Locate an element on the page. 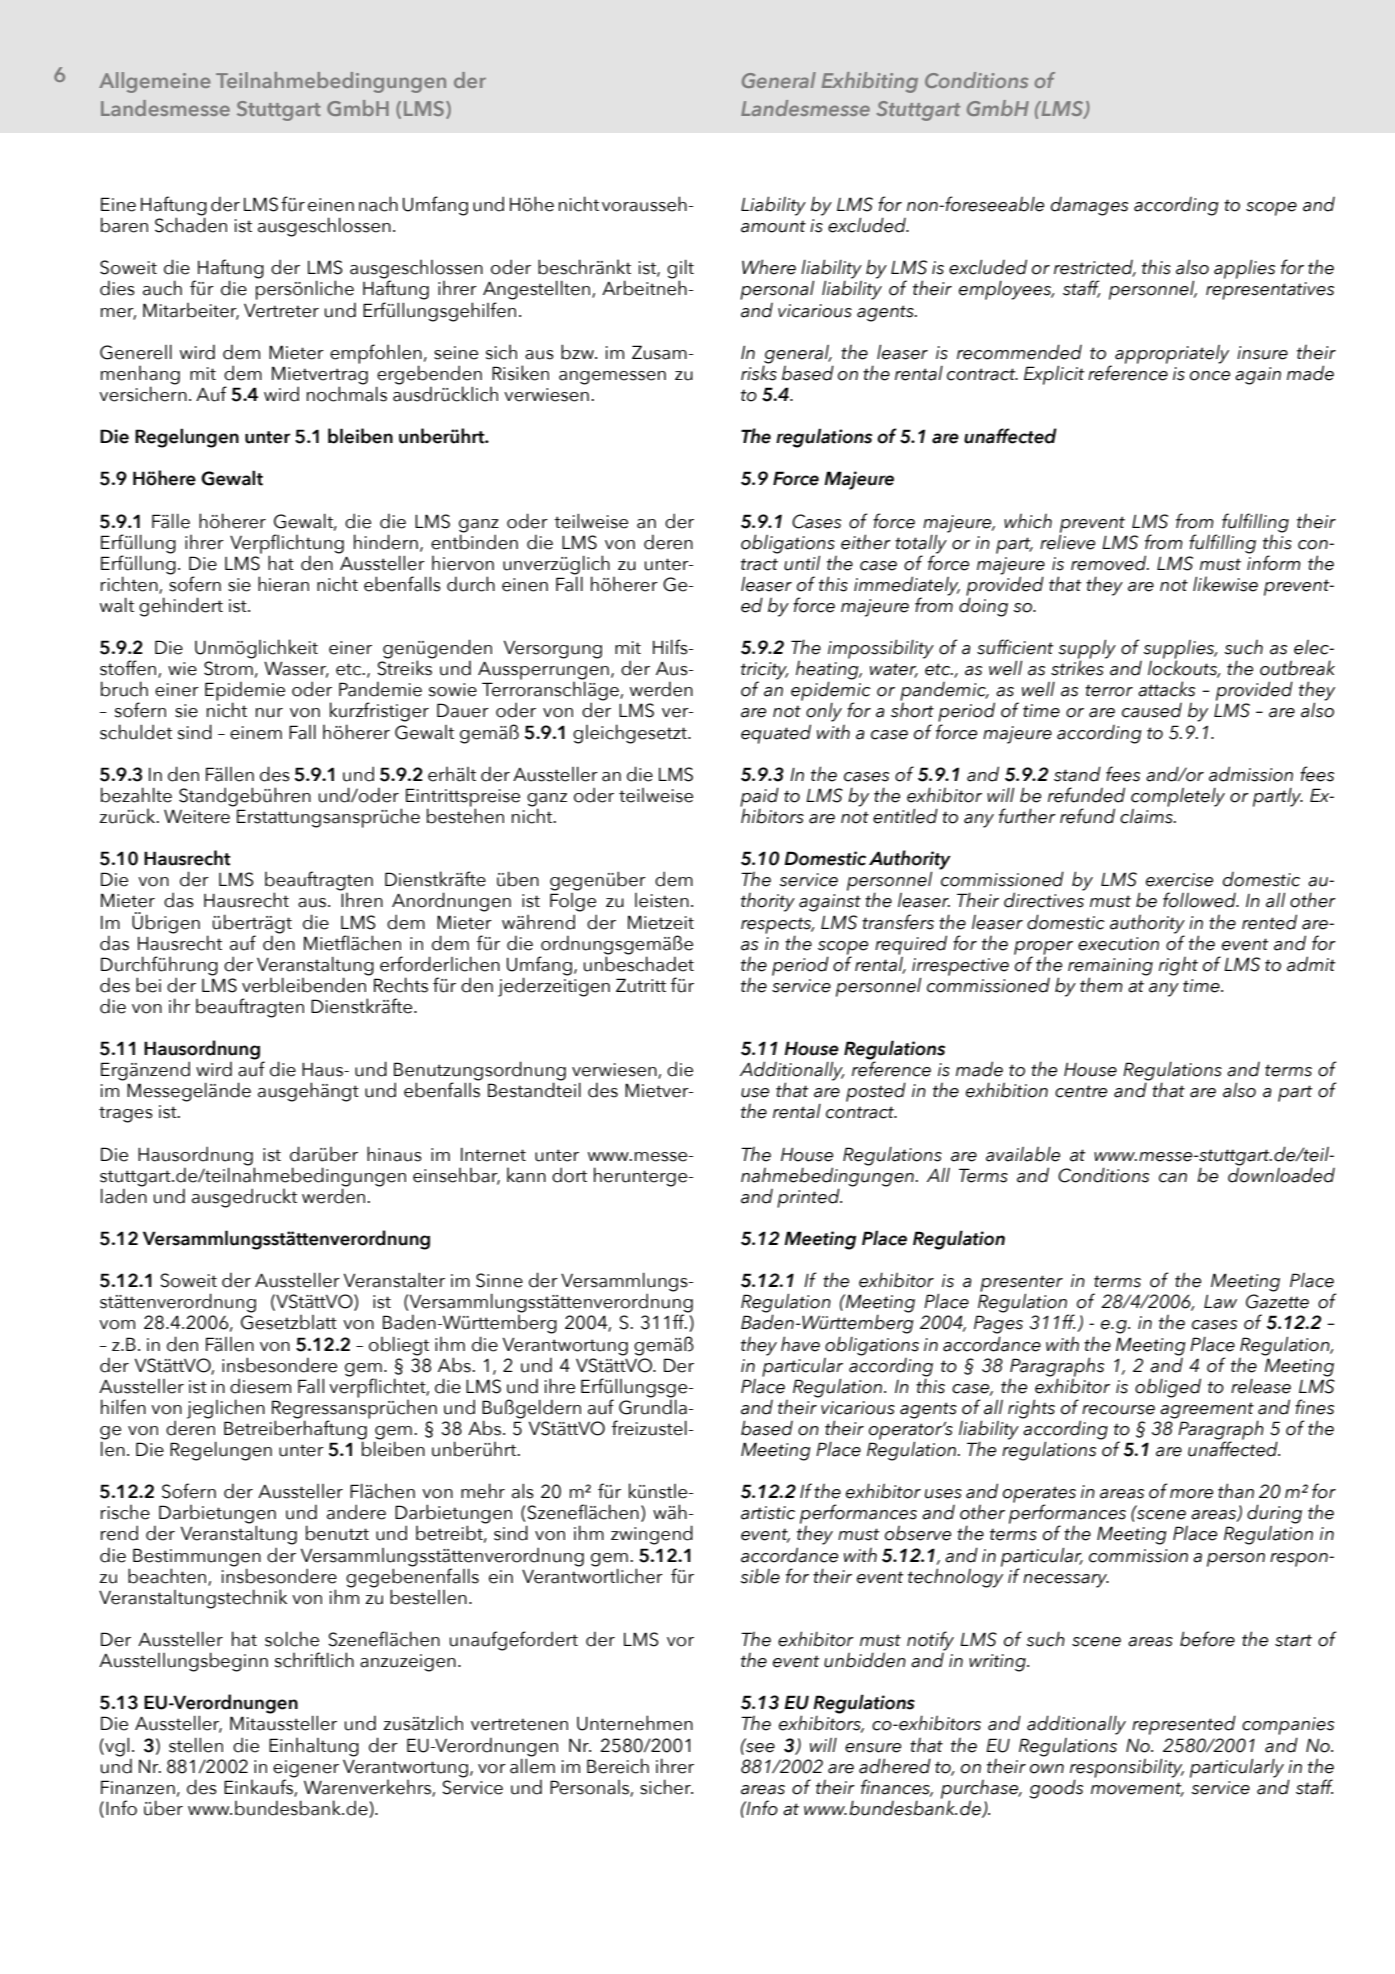 The height and width of the document is (1974, 1395). beachten is located at coordinates (168, 1576).
